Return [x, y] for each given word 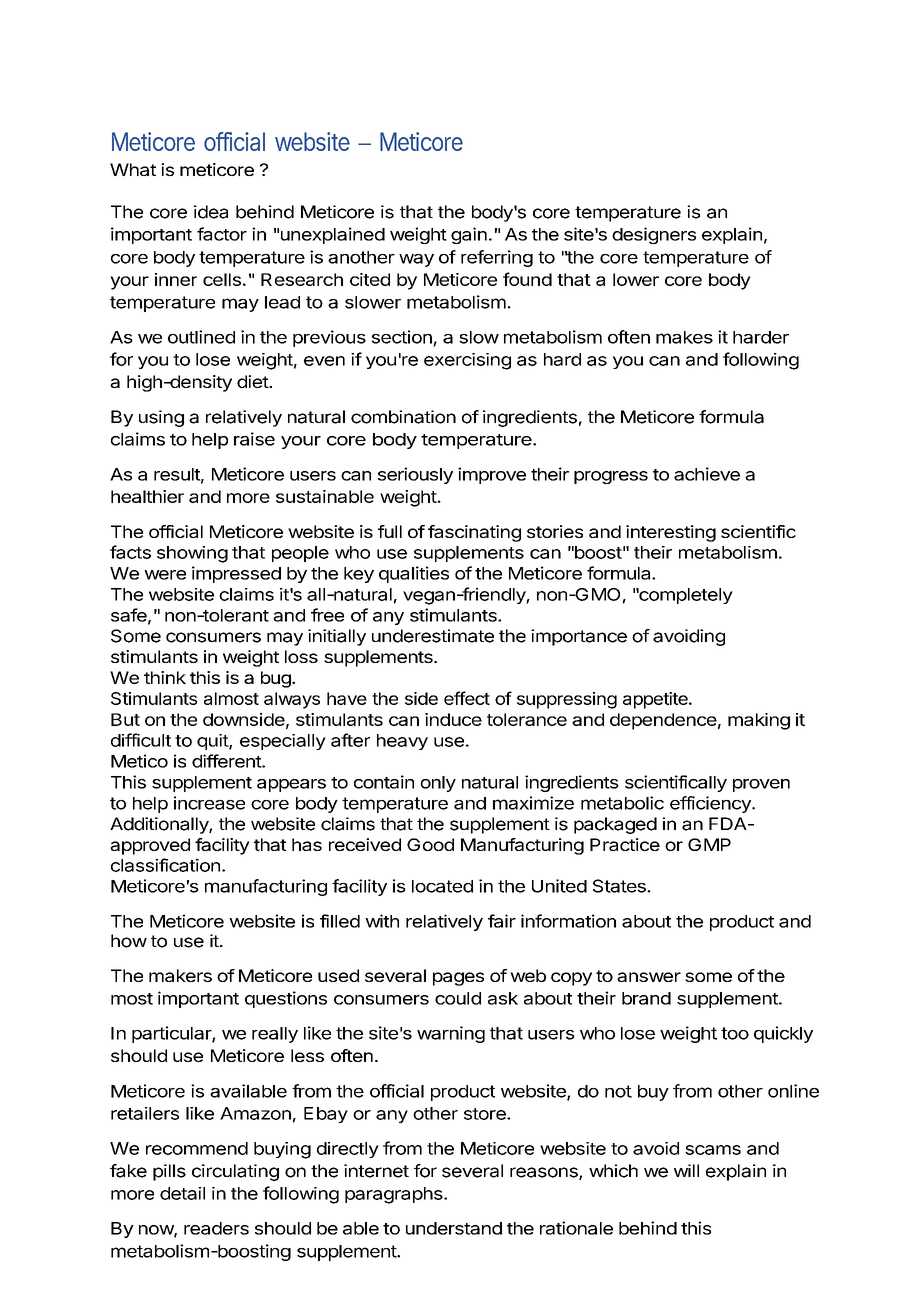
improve [492, 475]
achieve [707, 474]
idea [211, 212]
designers [654, 235]
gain [469, 235]
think [165, 677]
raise [254, 439]
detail [182, 1193]
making [759, 721]
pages [458, 979]
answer [649, 977]
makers [180, 975]
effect [467, 698]
